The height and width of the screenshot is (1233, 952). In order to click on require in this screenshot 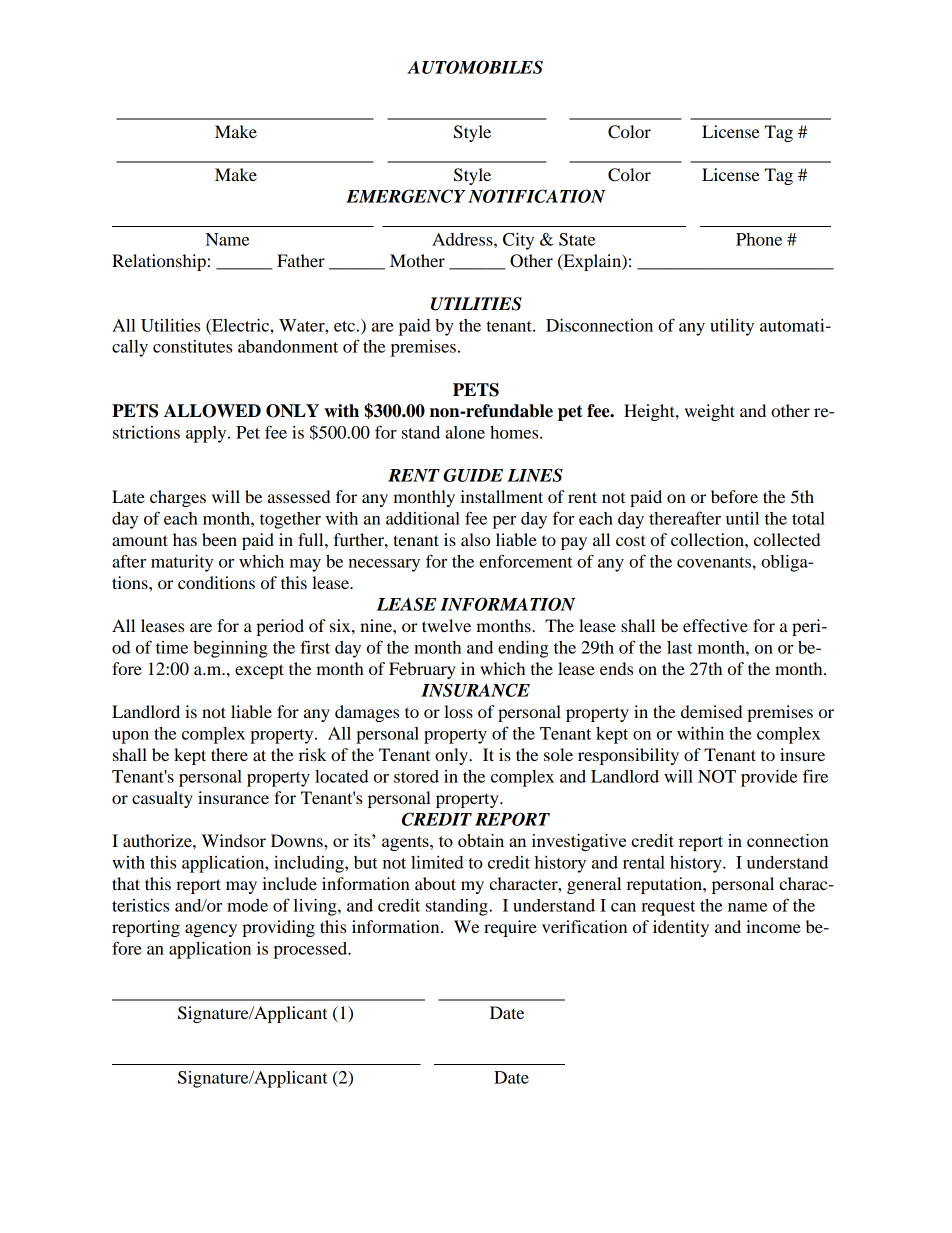, I will do `click(510, 928)`.
